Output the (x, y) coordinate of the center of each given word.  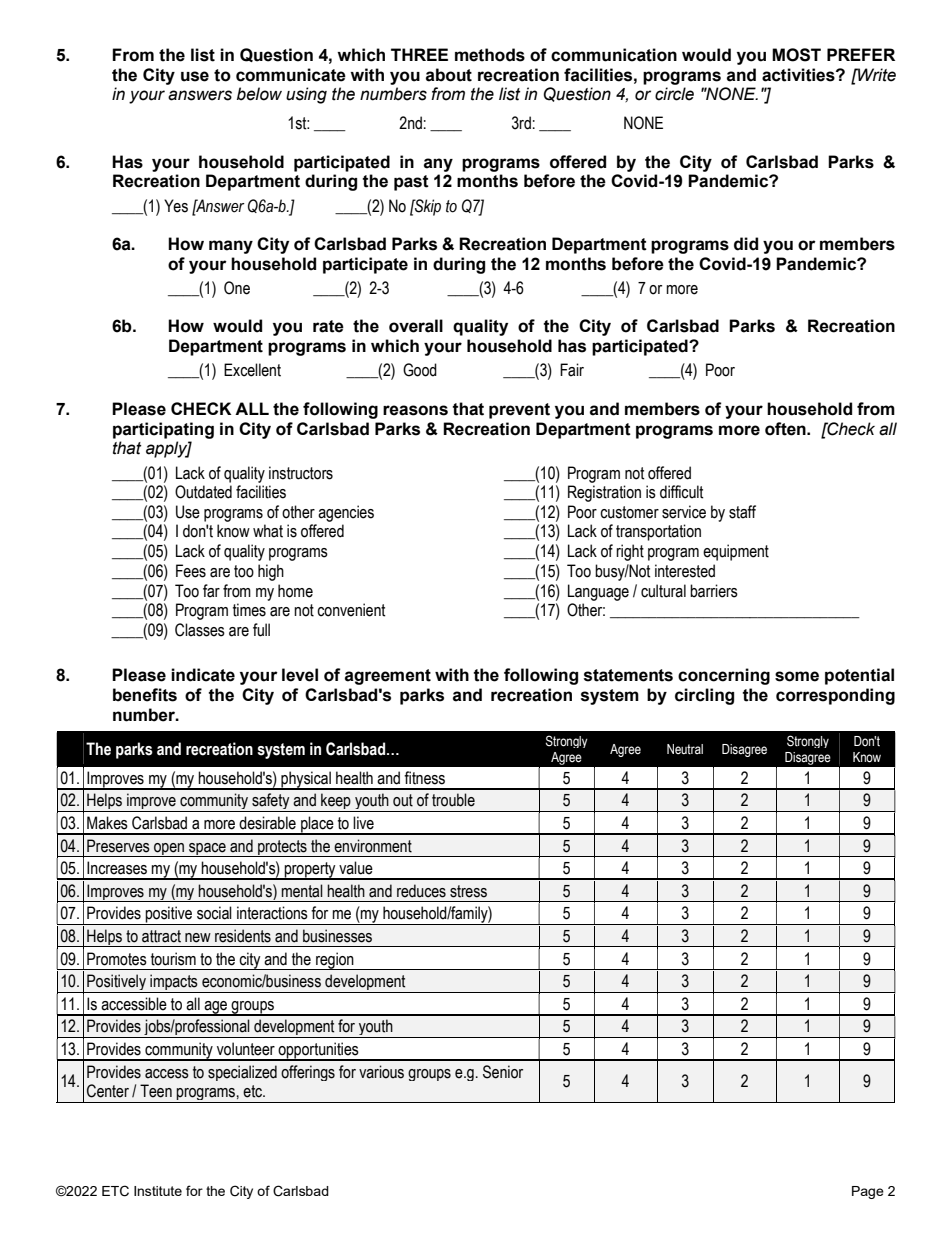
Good (420, 370)
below (259, 94)
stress (468, 891)
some (797, 676)
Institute (158, 1191)
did (746, 244)
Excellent (252, 370)
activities (799, 75)
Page (868, 1192)
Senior (503, 1072)
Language (598, 592)
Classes (200, 630)
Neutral (685, 749)
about (449, 75)
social (214, 913)
